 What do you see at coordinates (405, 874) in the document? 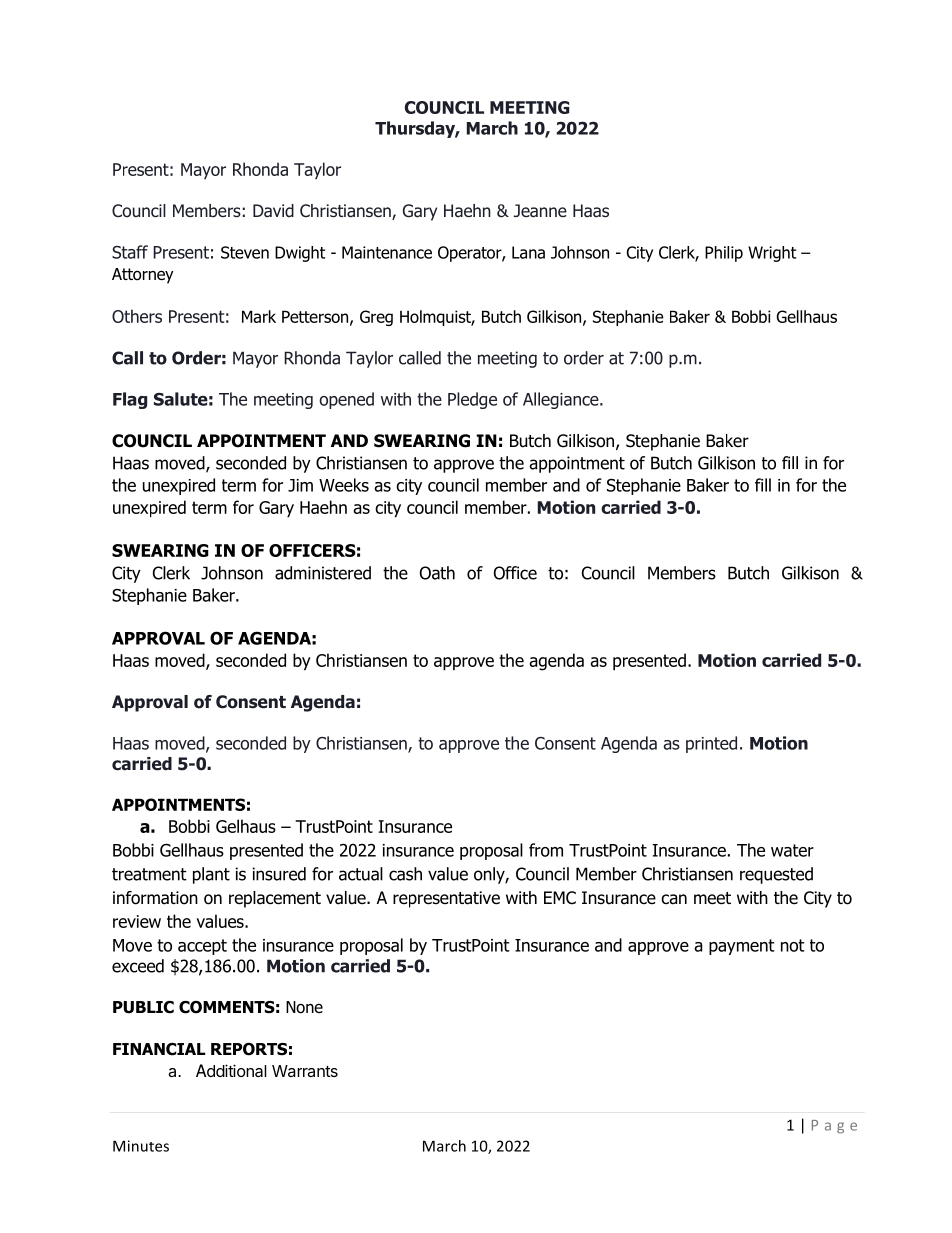
I see `cash` at bounding box center [405, 874].
